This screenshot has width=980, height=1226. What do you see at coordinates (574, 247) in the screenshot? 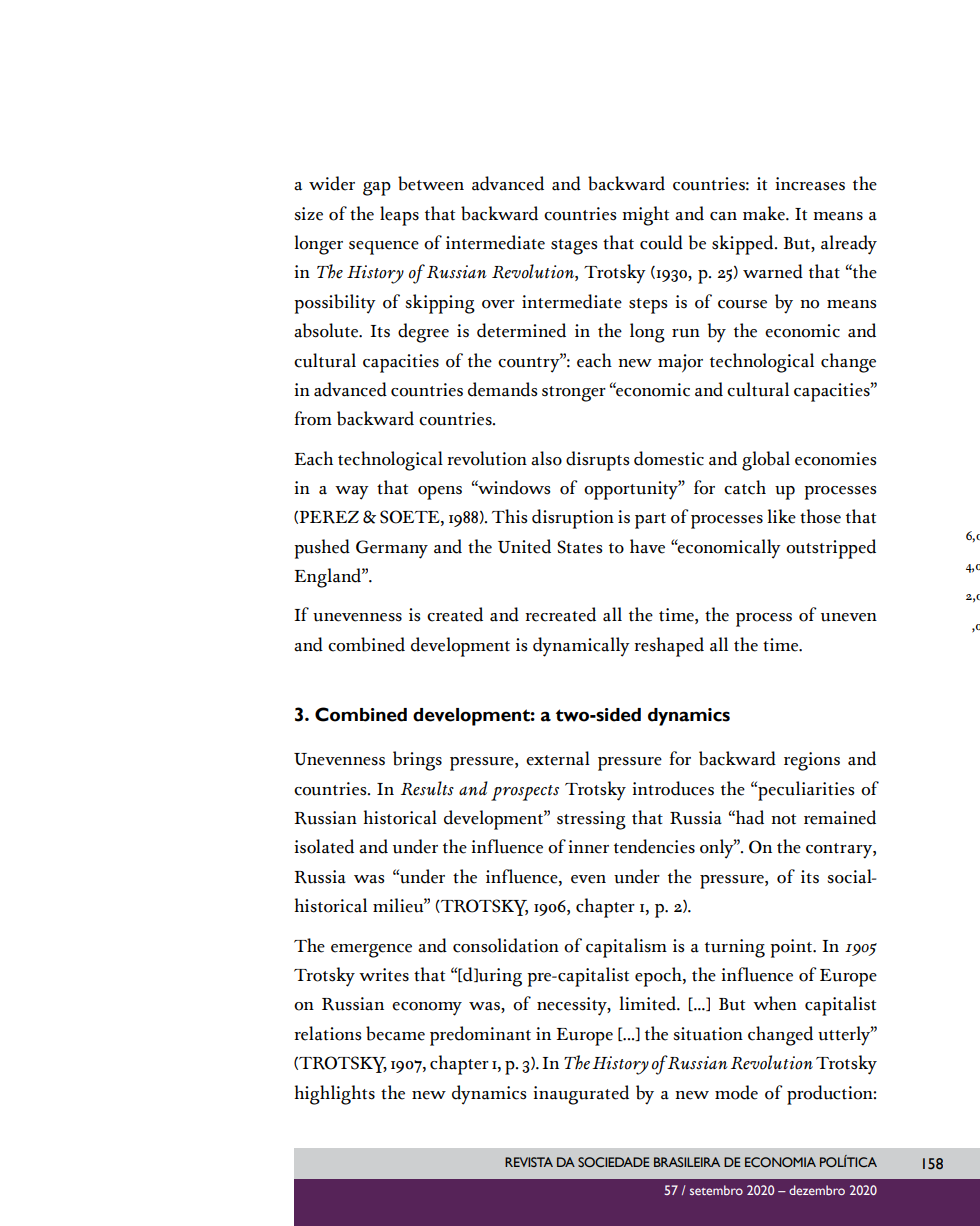
I see `stages` at bounding box center [574, 247].
